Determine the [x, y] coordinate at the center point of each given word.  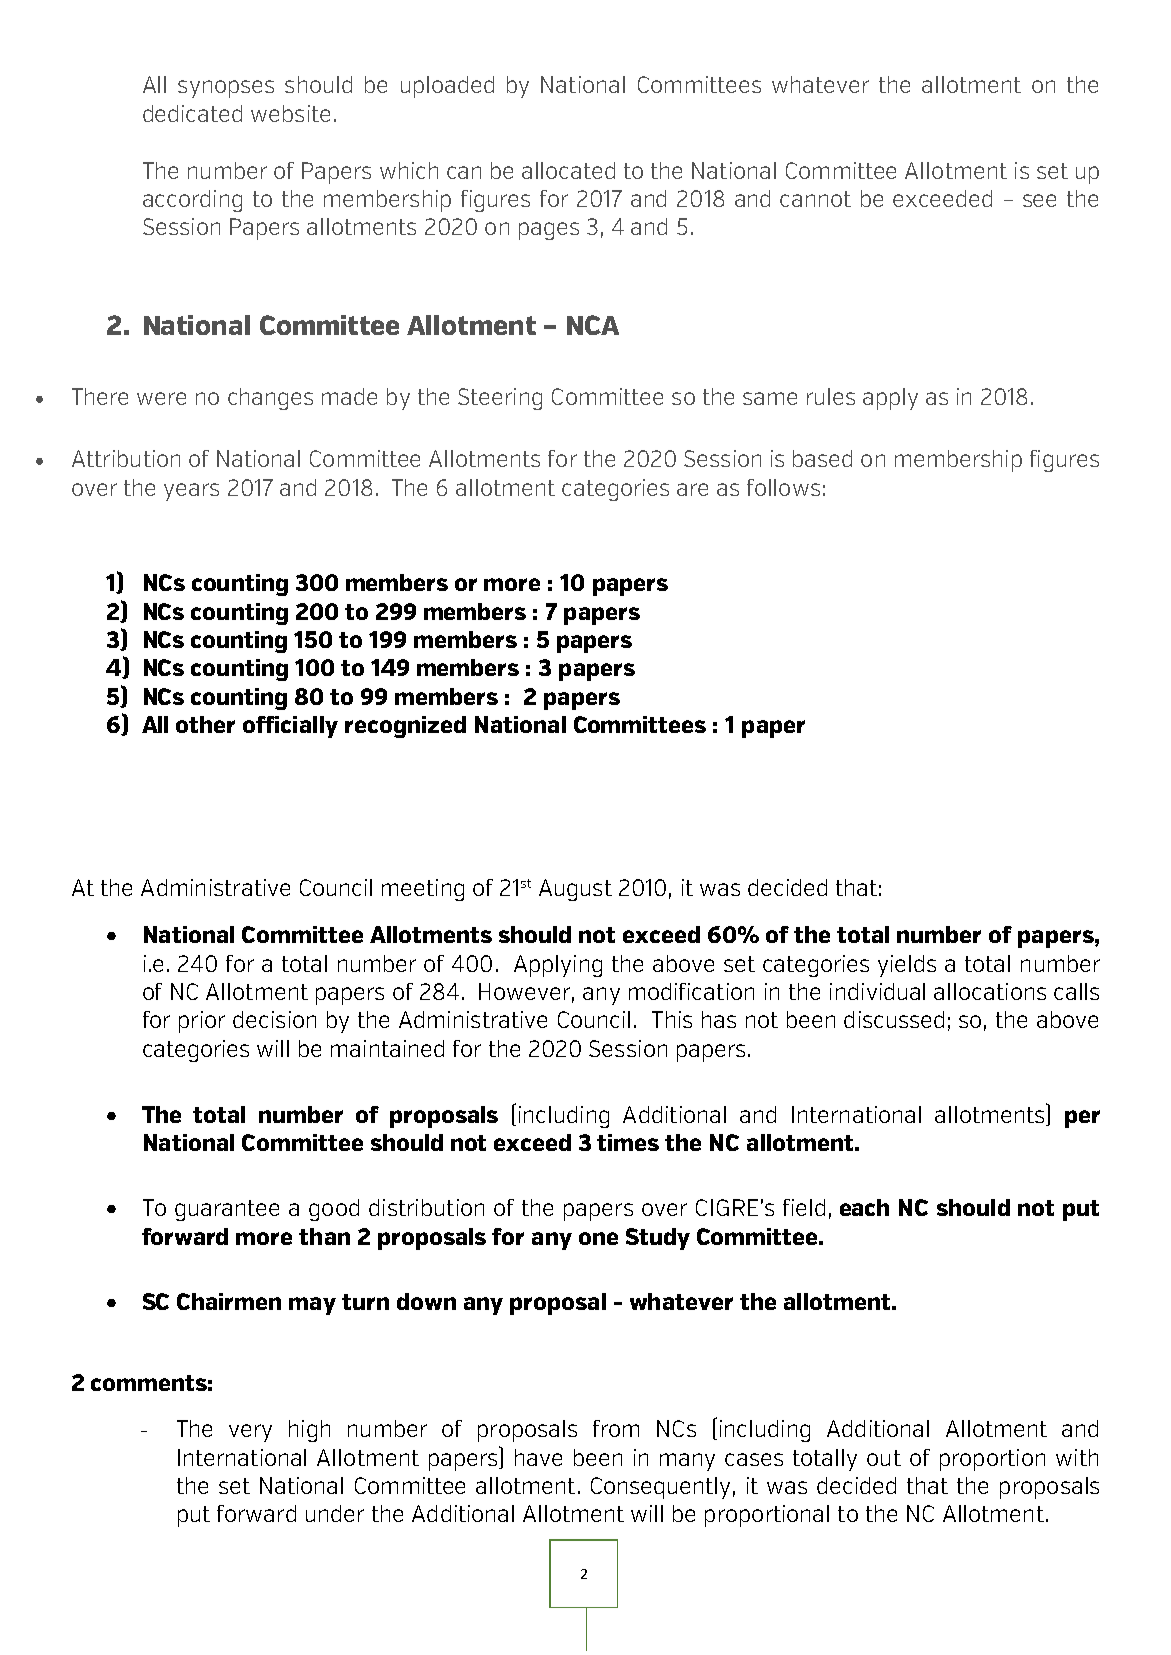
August [575, 890]
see [1039, 200]
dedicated [192, 113]
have [538, 1457]
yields [907, 966]
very [250, 1433]
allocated [568, 170]
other [205, 724]
